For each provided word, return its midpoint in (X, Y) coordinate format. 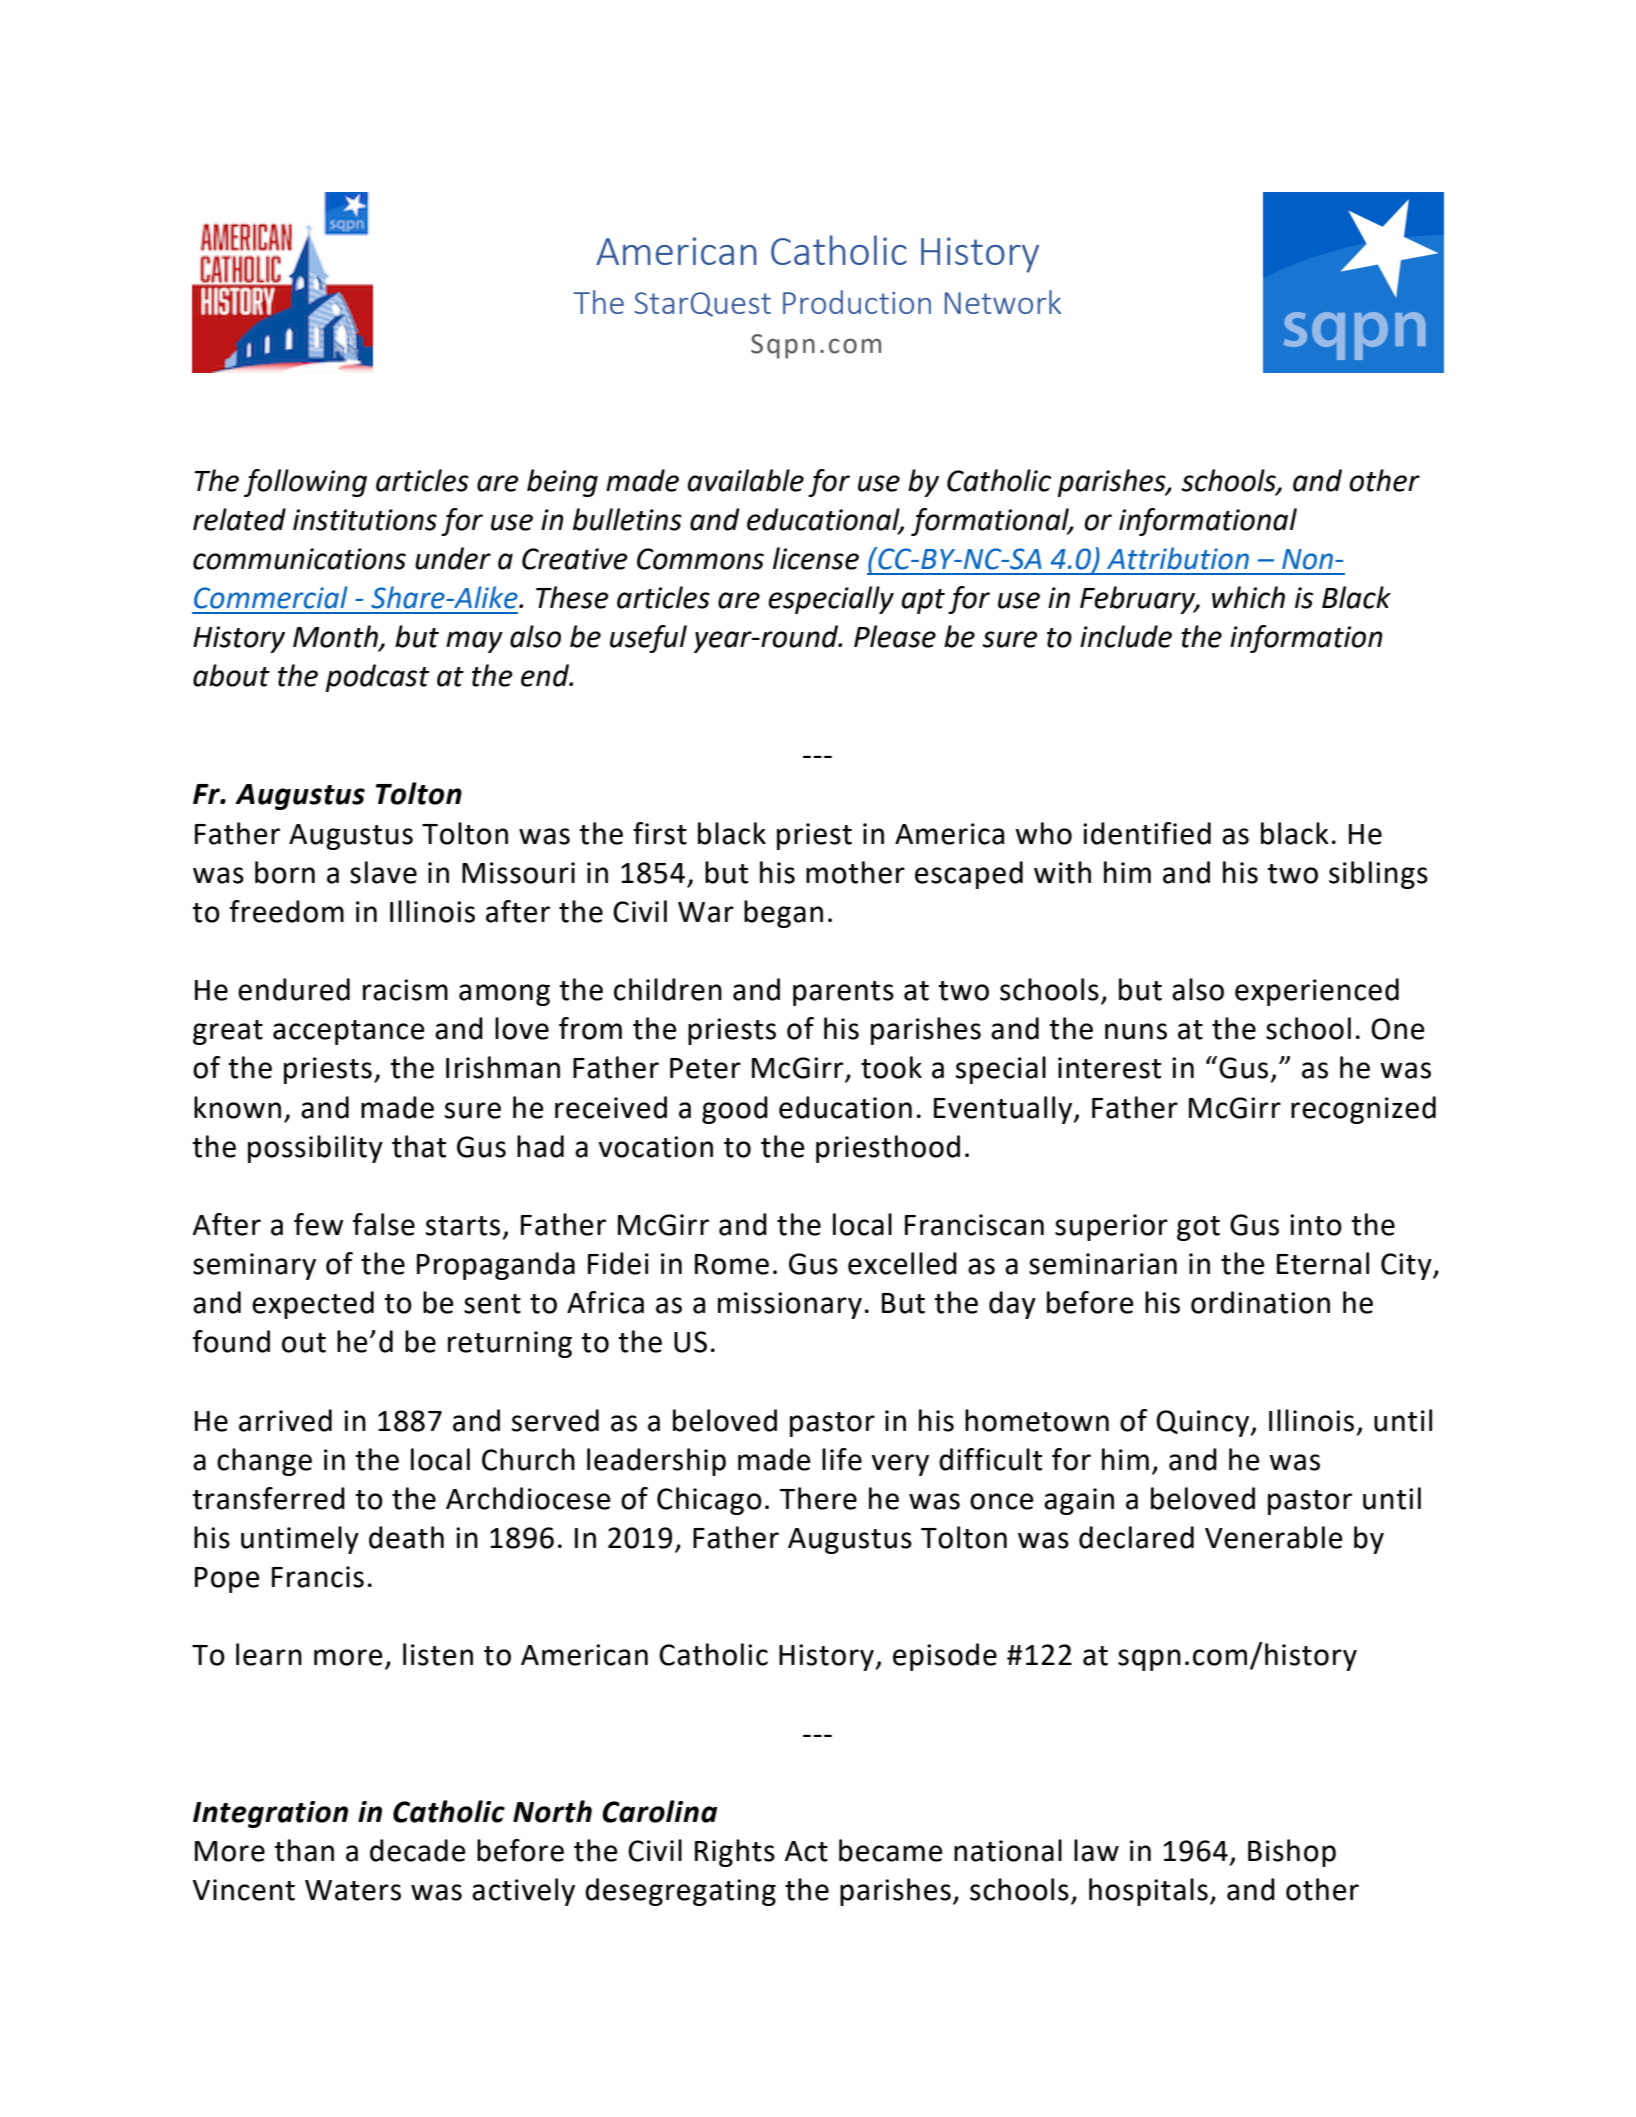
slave (383, 872)
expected (313, 1305)
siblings (1378, 875)
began (783, 914)
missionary (790, 1305)
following (305, 483)
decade (418, 1850)
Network (1003, 302)
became (891, 1850)
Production (857, 302)
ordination (1260, 1302)
